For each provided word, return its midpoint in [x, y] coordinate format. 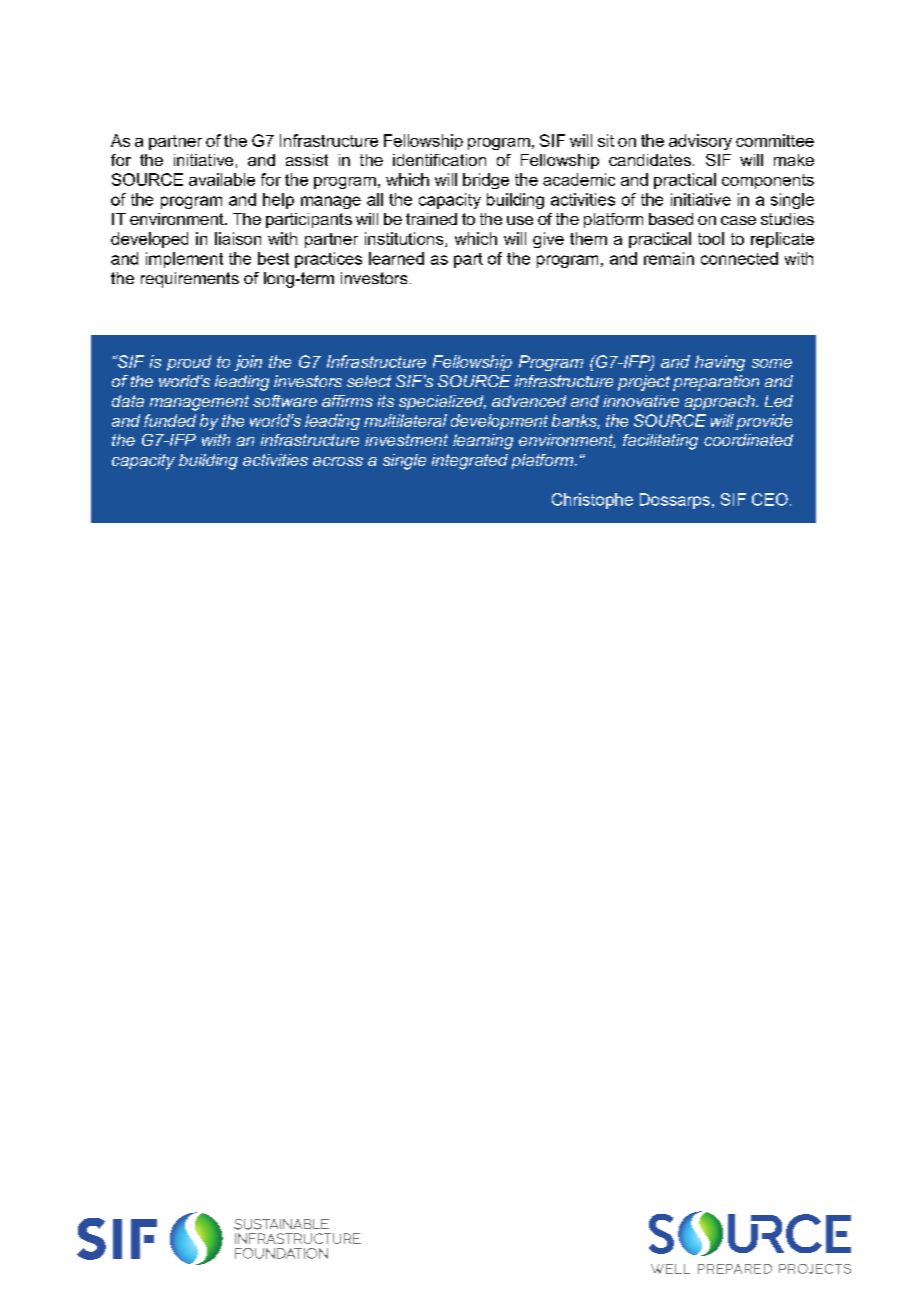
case [738, 220]
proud [189, 363]
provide [764, 422]
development [499, 422]
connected [739, 258]
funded [170, 420]
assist [307, 160]
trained [431, 219]
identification [439, 160]
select [369, 381]
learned [396, 258]
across [338, 461]
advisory [700, 142]
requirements [190, 280]
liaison [238, 238]
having [720, 363]
